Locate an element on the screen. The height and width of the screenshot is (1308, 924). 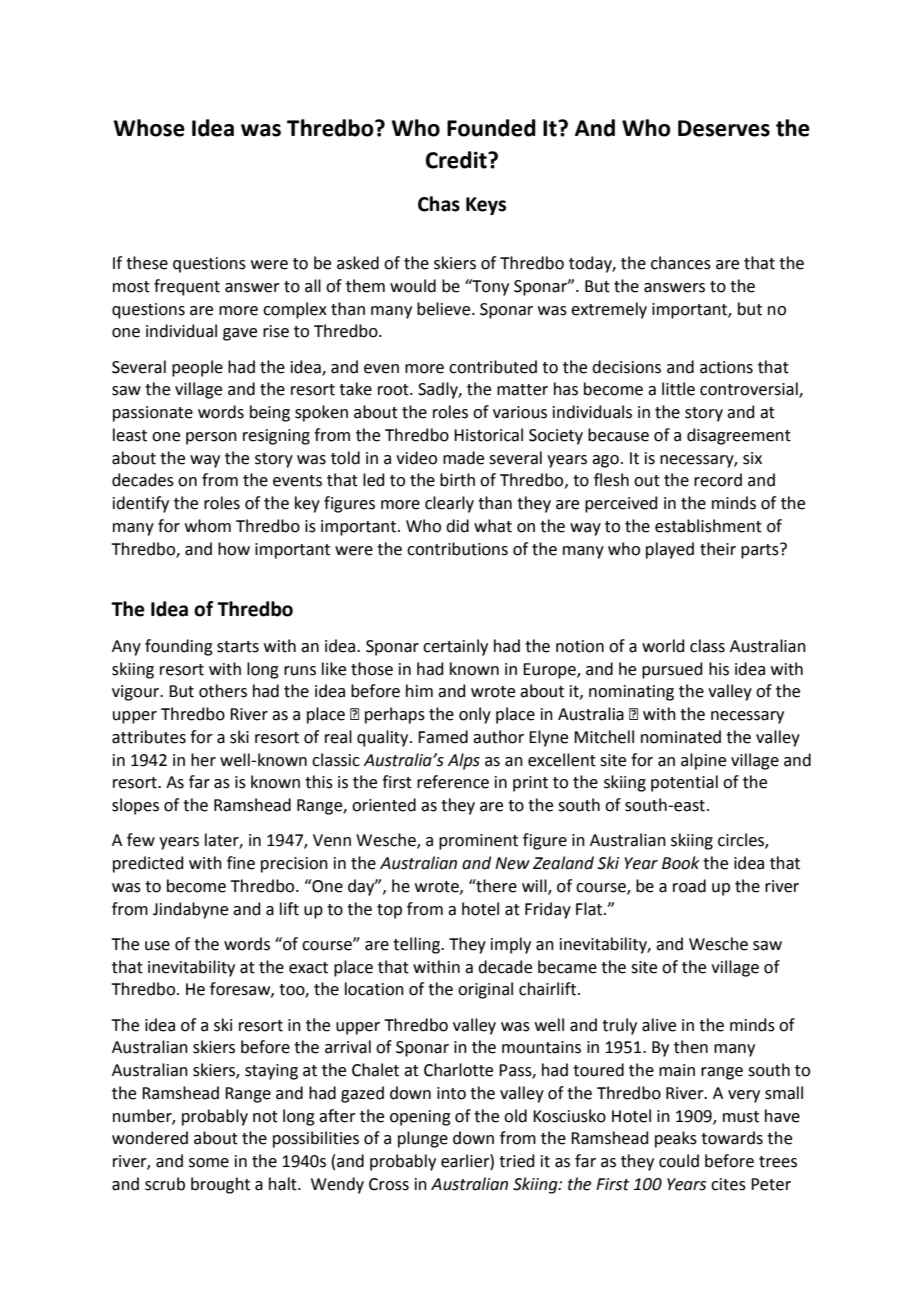
whom is located at coordinates (208, 526).
